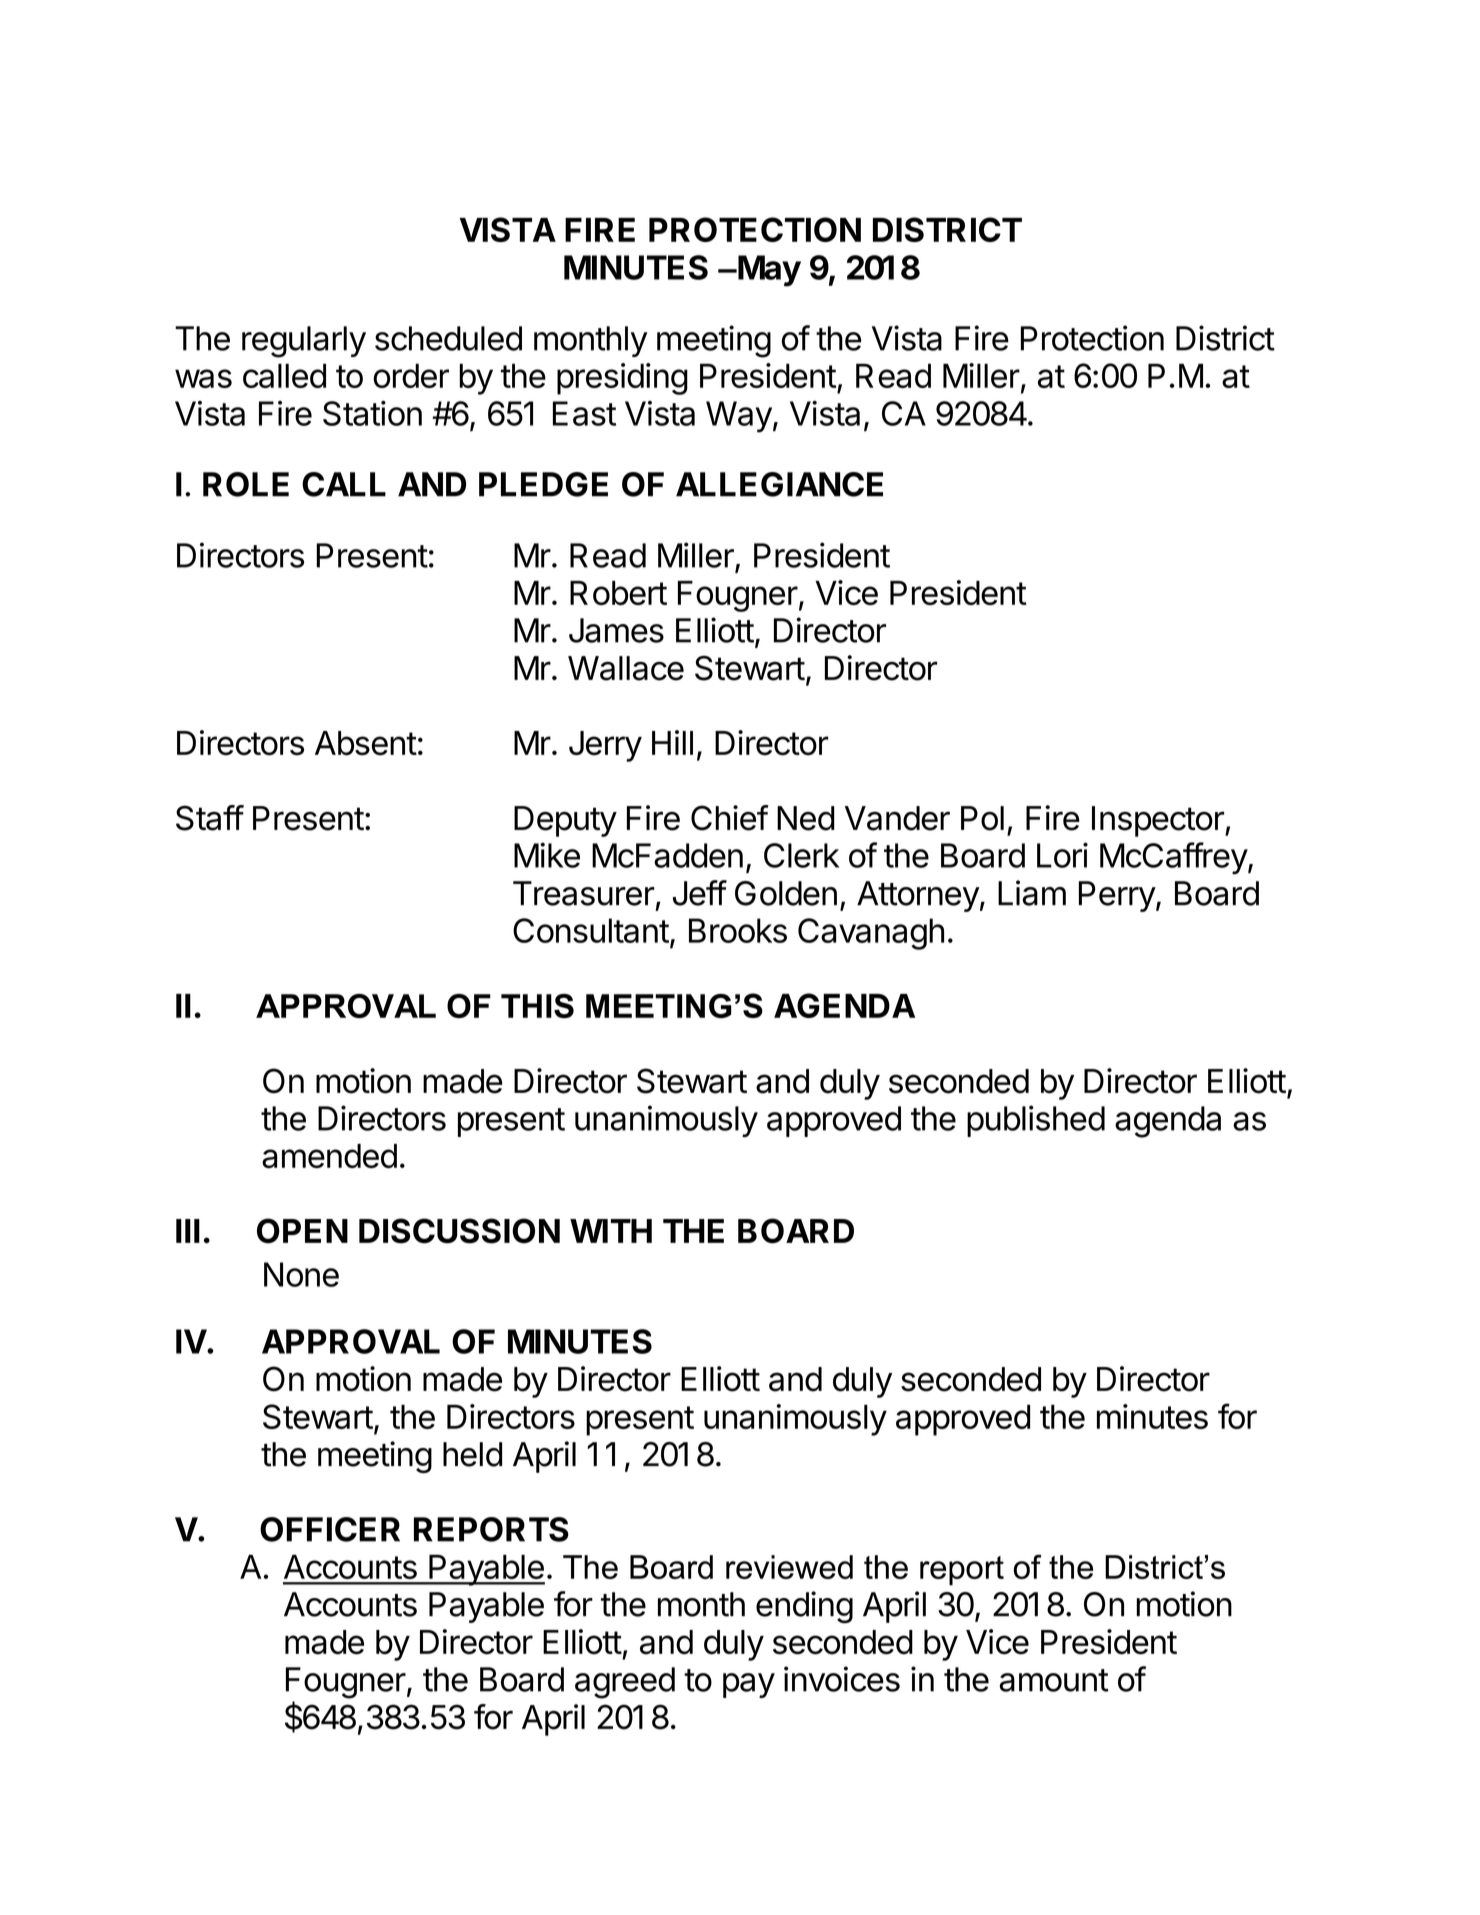 The height and width of the screenshot is (1915, 1480). I want to click on agreed, so click(625, 1683).
